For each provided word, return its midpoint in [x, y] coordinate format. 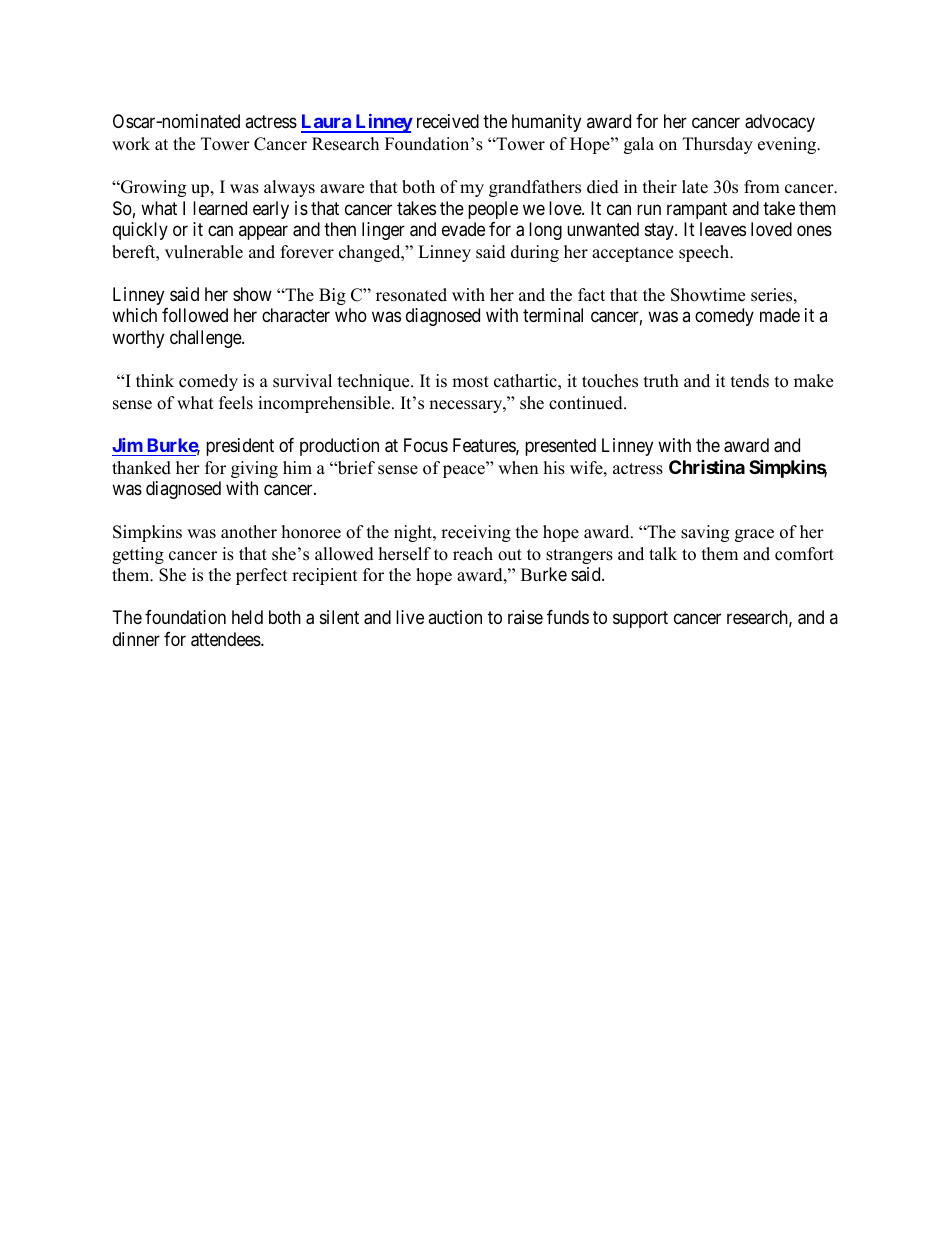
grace [754, 535]
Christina [707, 466]
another [249, 532]
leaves [723, 229]
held [247, 617]
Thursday [718, 145]
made [780, 315]
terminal [553, 315]
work [131, 144]
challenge [206, 339]
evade [463, 229]
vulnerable [204, 252]
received [448, 121]
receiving [476, 533]
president [240, 447]
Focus [426, 445]
